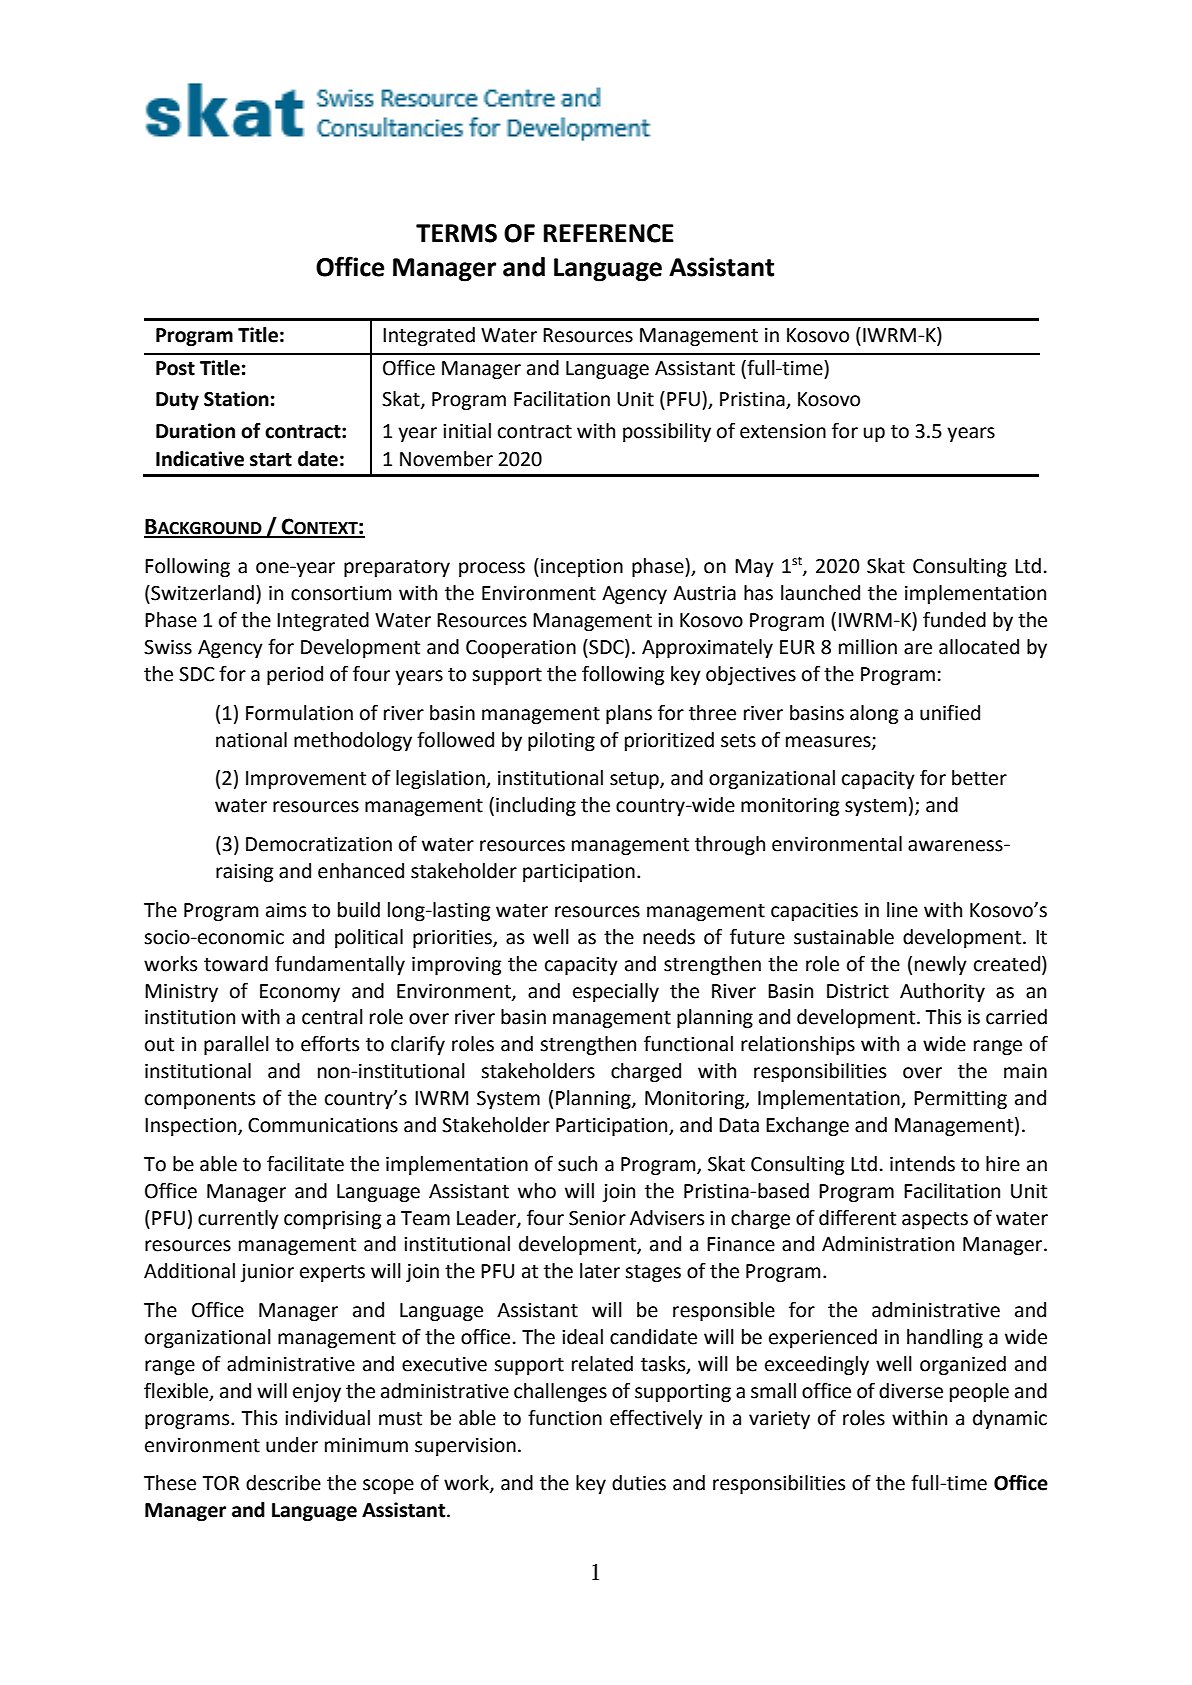 The height and width of the document is (1685, 1192). I want to click on start, so click(271, 460).
